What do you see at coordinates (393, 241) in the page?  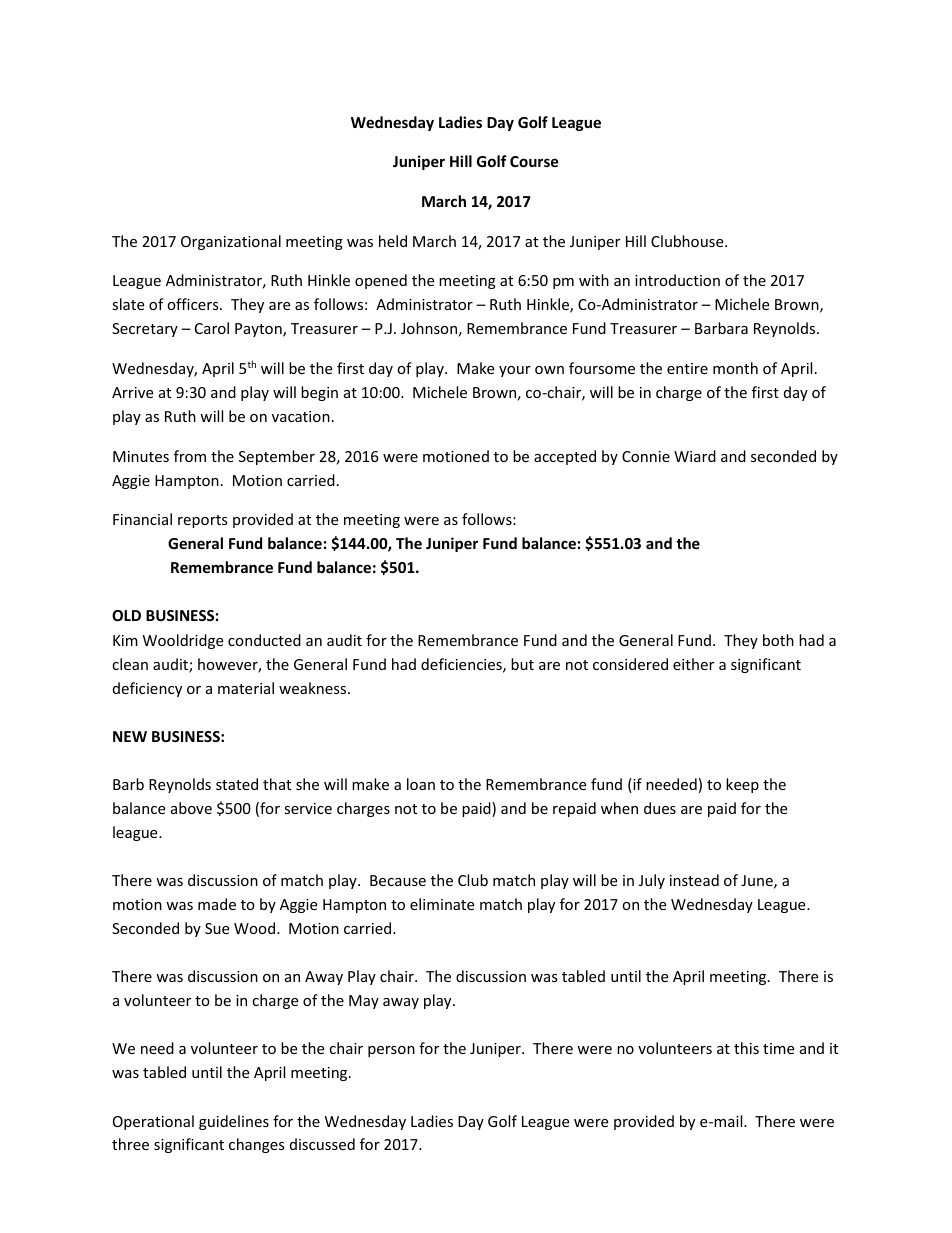 I see `held` at bounding box center [393, 241].
